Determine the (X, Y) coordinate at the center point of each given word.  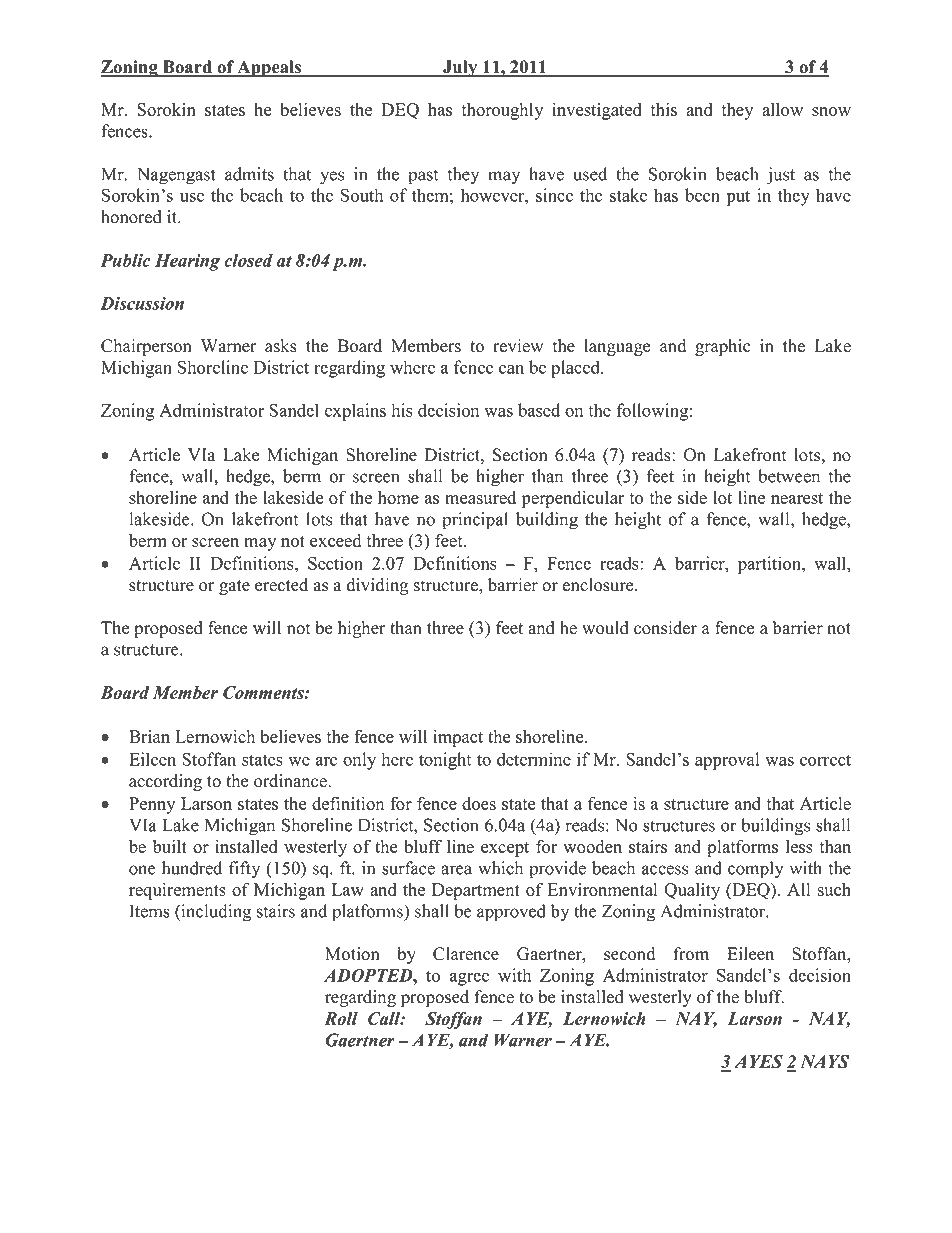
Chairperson (146, 347)
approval (727, 761)
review (518, 346)
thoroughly (502, 111)
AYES (758, 1061)
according (165, 782)
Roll (341, 1018)
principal (475, 521)
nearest (797, 498)
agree (469, 979)
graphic (723, 347)
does (479, 803)
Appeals (269, 69)
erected (281, 585)
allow (782, 109)
